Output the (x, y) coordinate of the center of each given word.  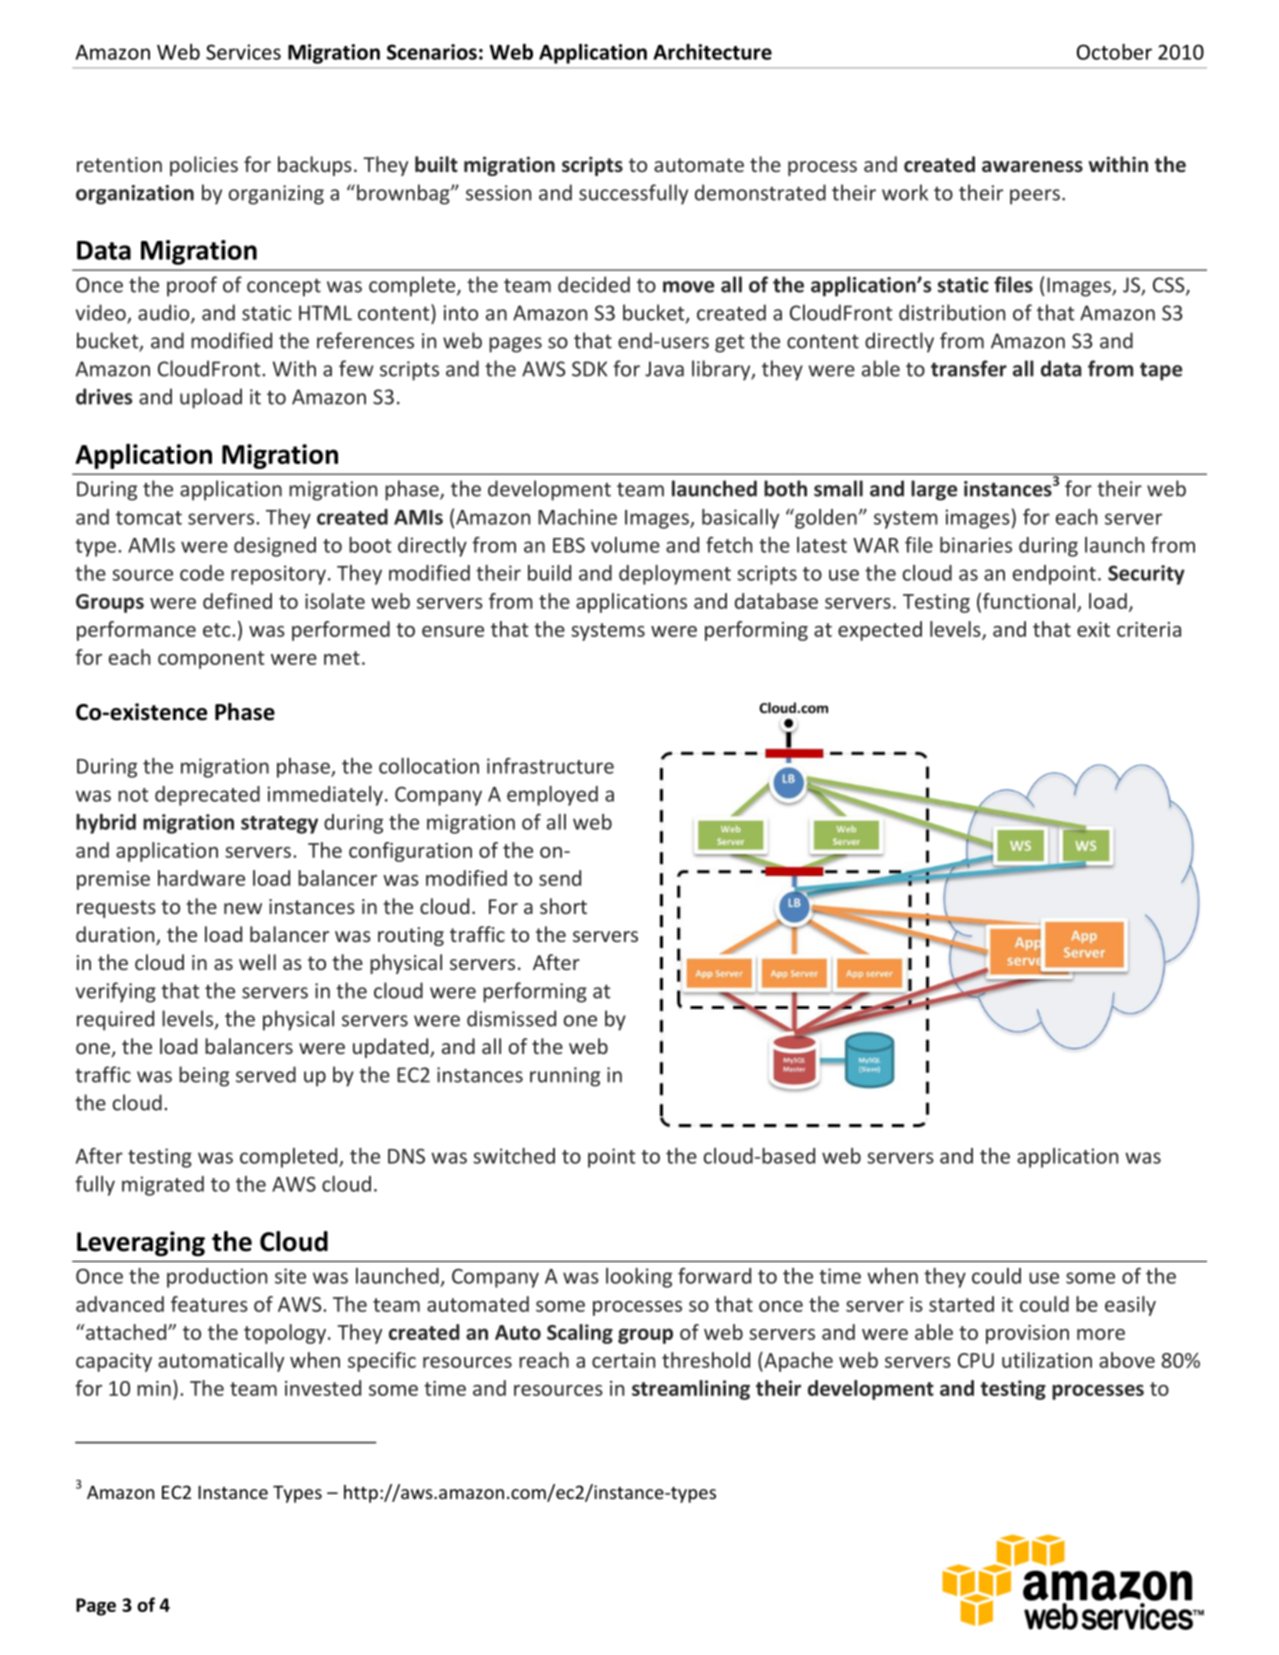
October (1114, 52)
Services (243, 52)
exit (1093, 629)
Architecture (712, 52)
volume (625, 545)
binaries (976, 545)
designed (275, 547)
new (243, 908)
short (563, 906)
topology (286, 1334)
